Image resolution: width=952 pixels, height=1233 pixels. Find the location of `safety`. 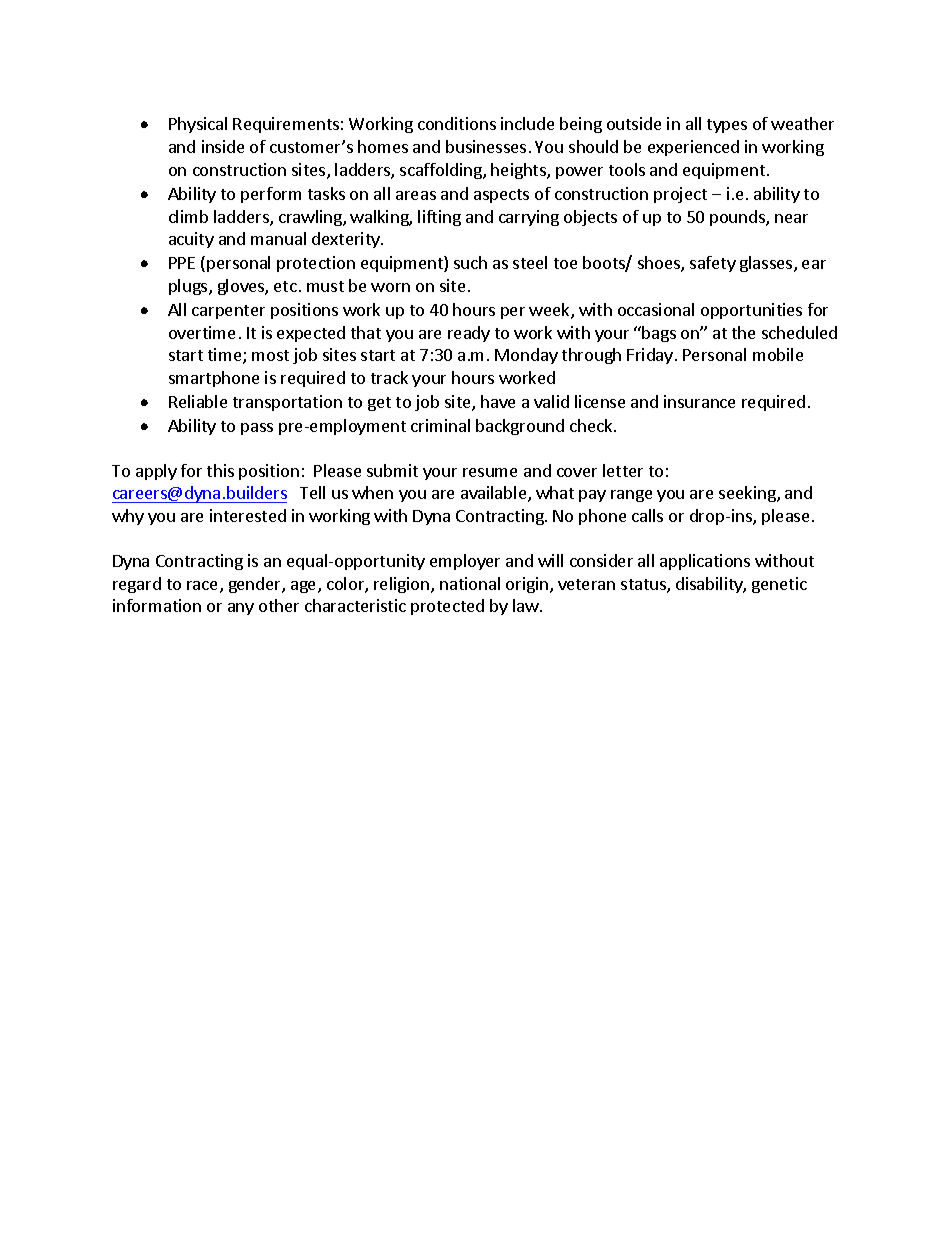

safety is located at coordinates (713, 264).
